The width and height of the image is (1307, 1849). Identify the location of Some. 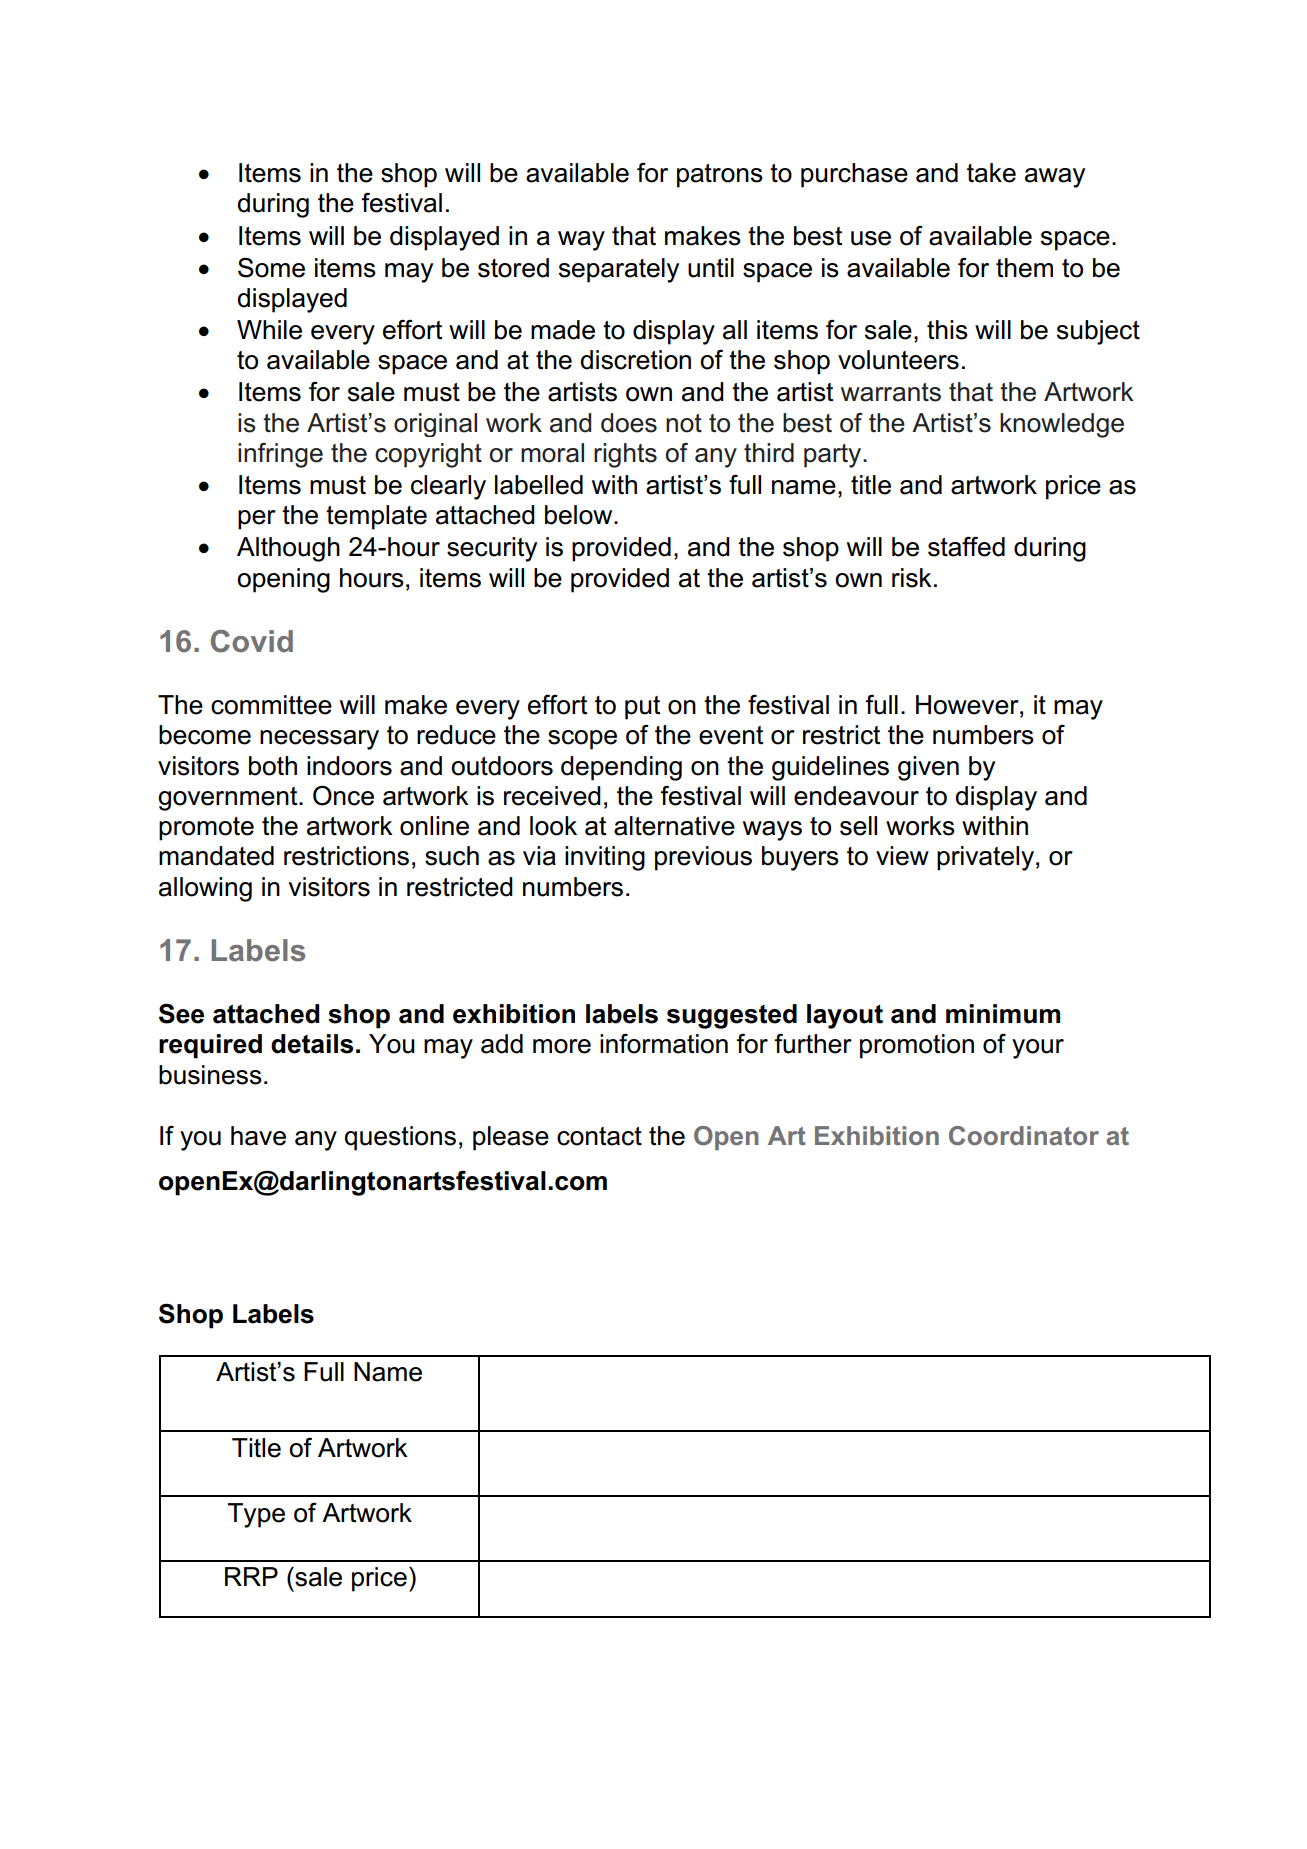
(271, 267).
